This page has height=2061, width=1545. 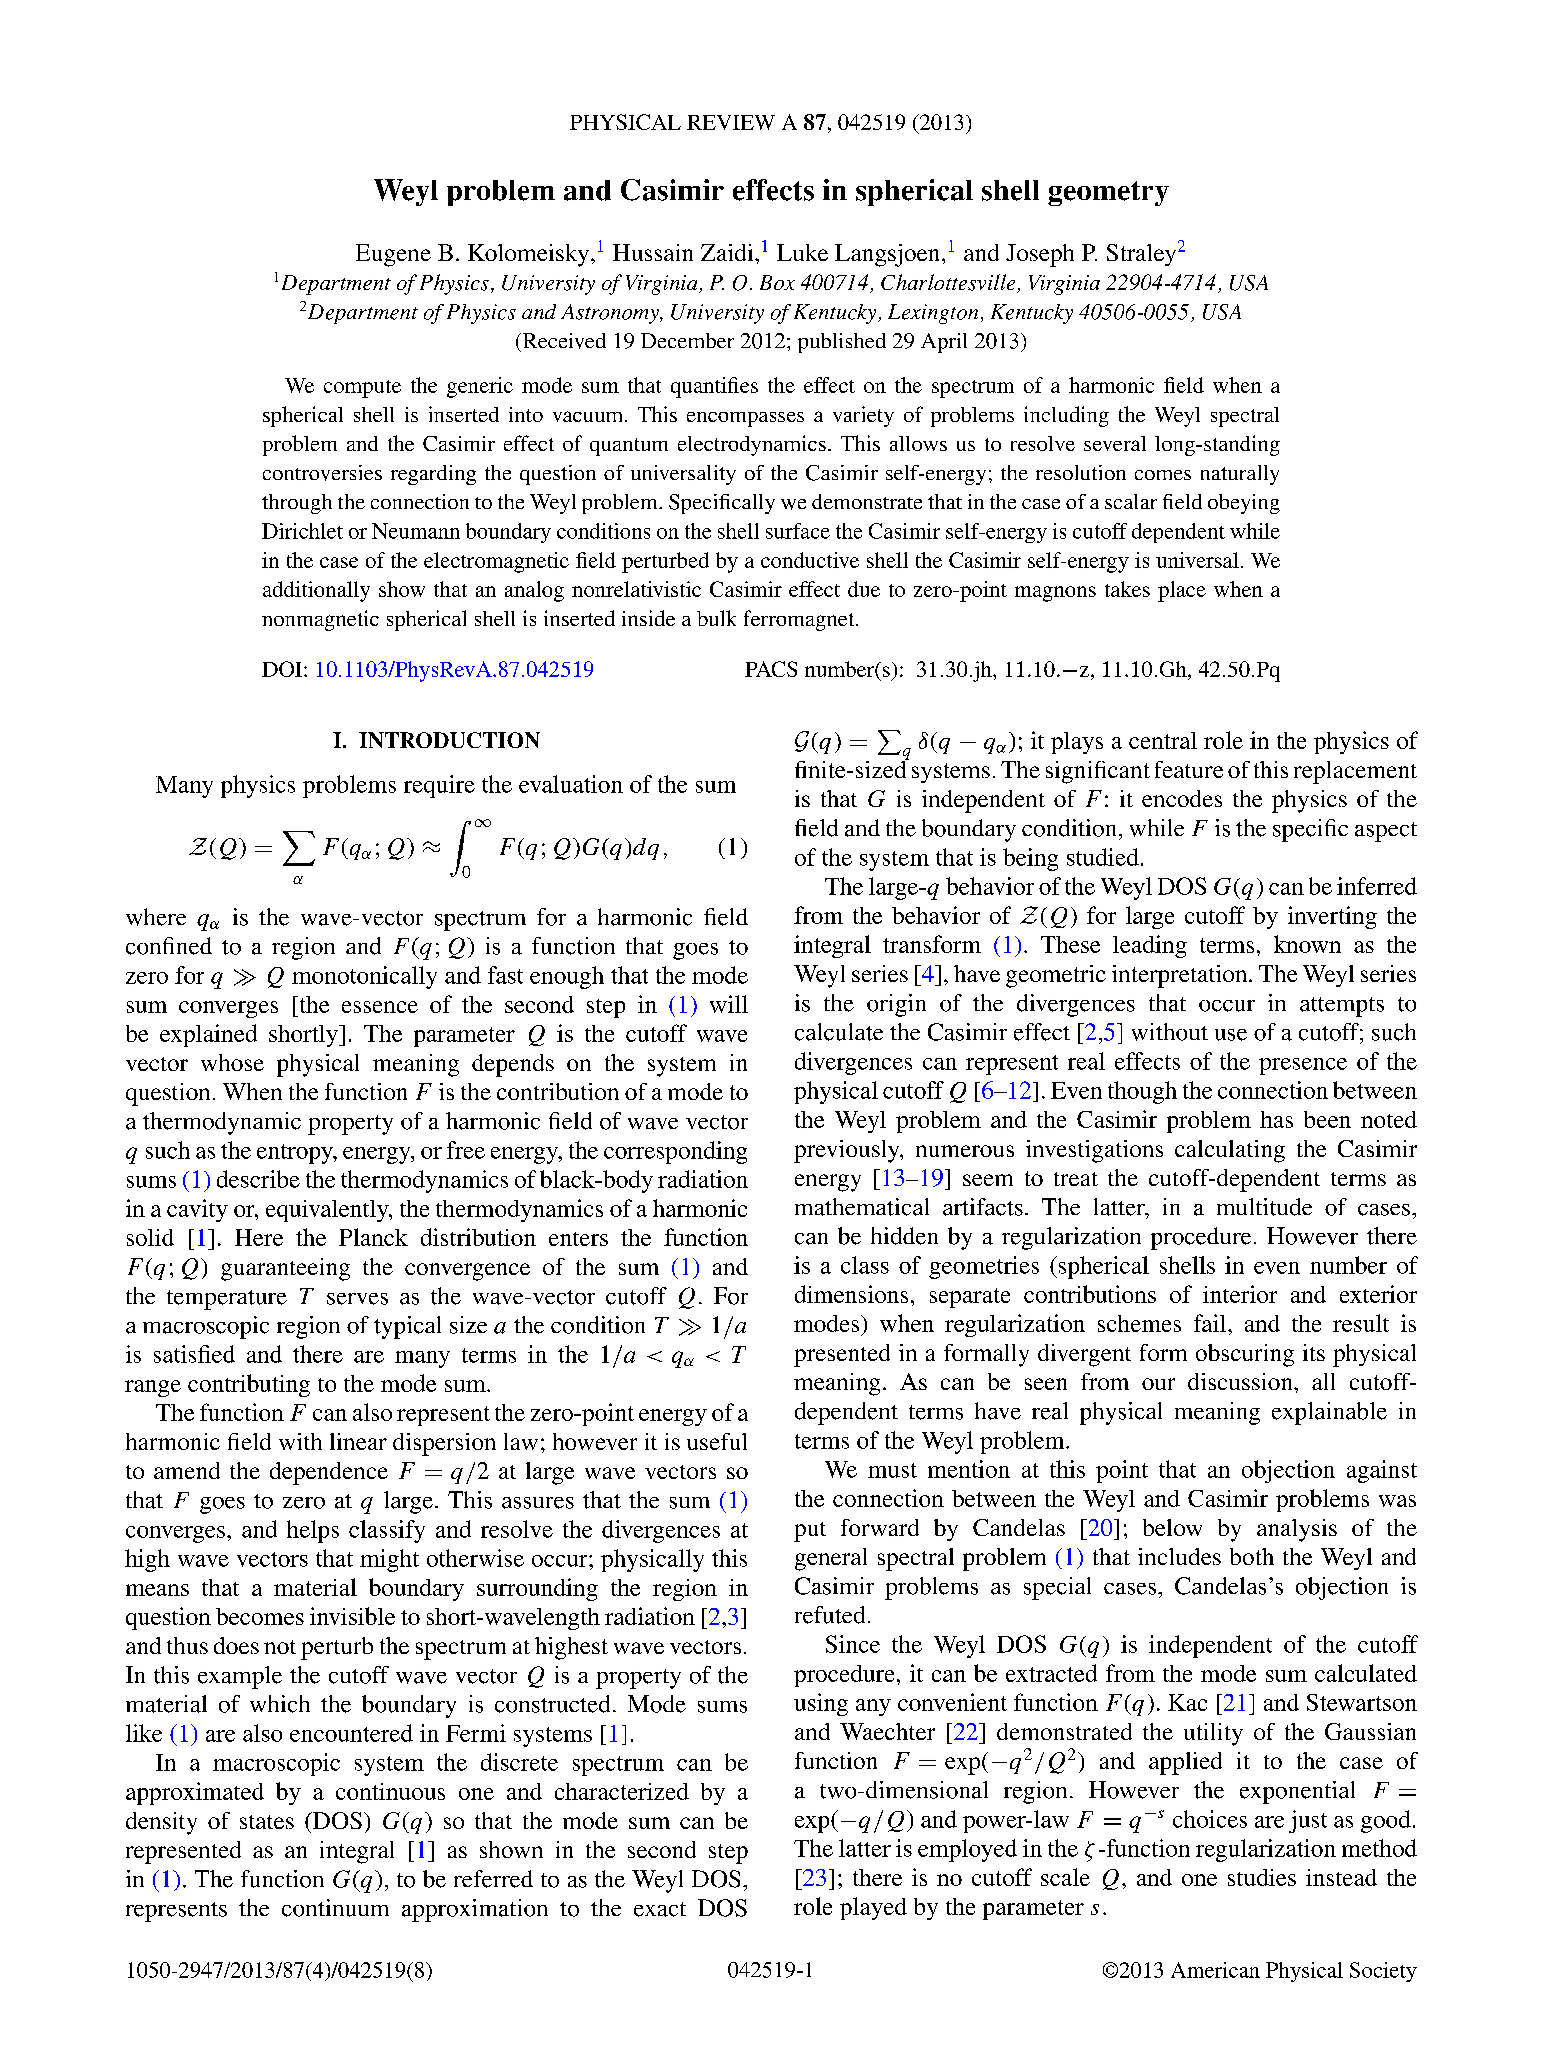 I want to click on Eugene, so click(x=393, y=255).
